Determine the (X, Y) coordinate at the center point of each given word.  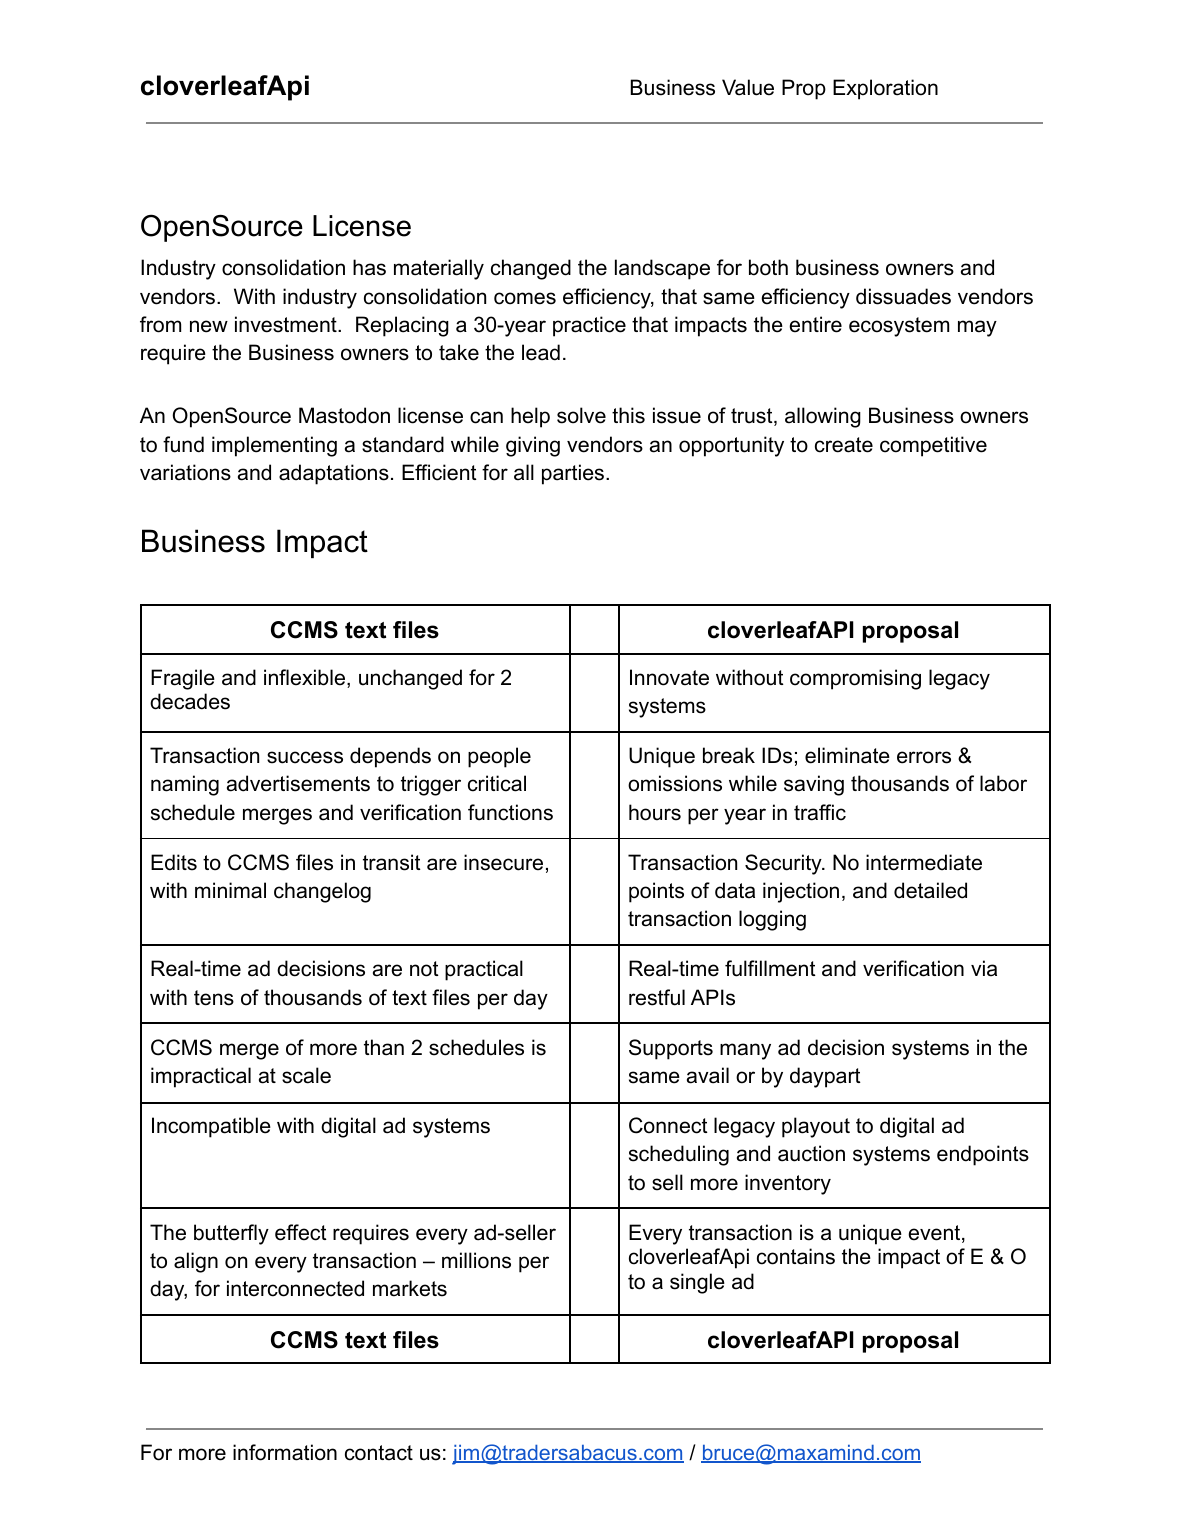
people (499, 757)
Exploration (885, 89)
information (285, 1452)
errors (924, 757)
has (369, 267)
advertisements (298, 783)
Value (748, 87)
